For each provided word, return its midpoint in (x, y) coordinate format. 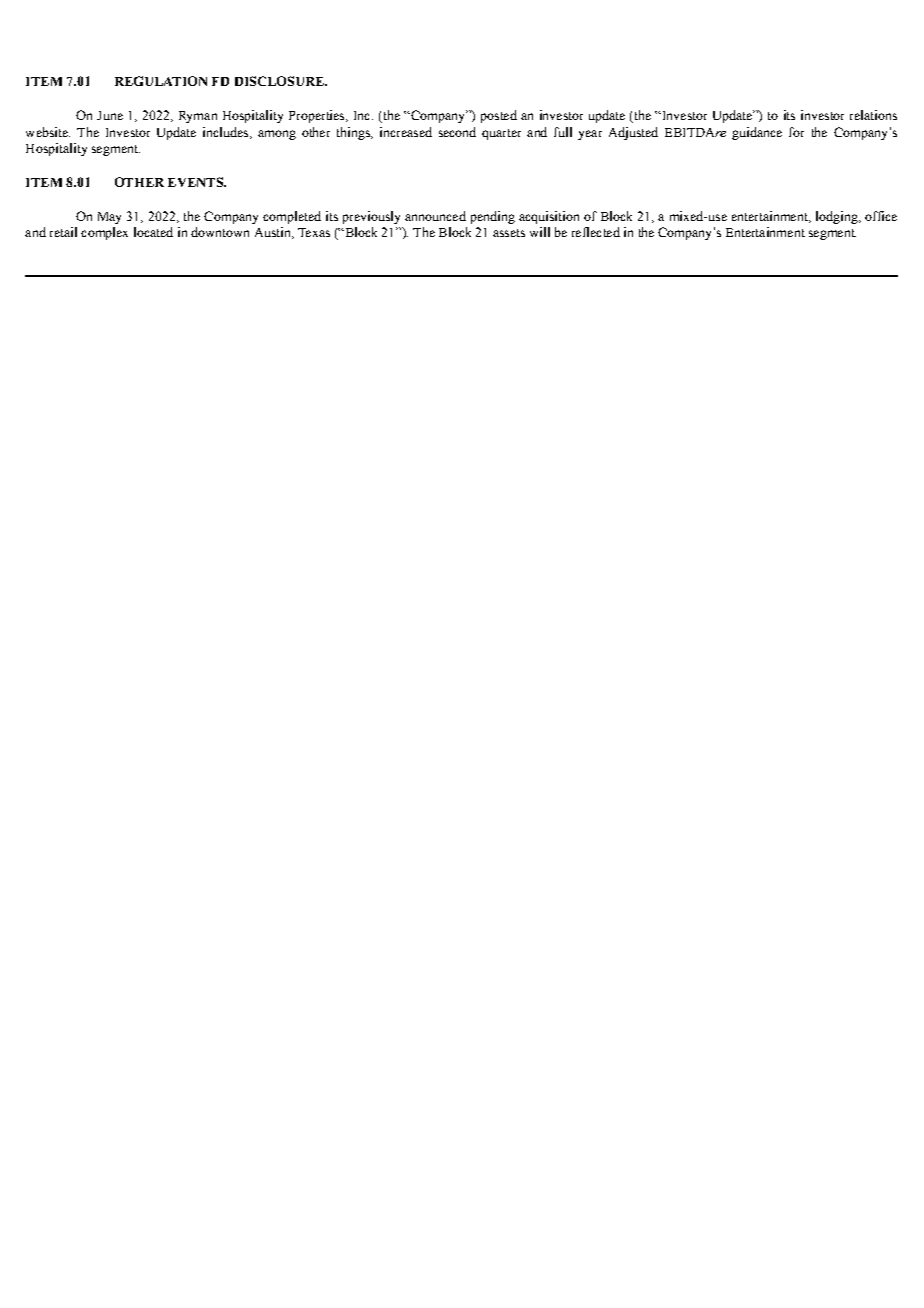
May (109, 218)
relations (873, 115)
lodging (838, 217)
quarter (501, 134)
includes (227, 133)
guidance (757, 133)
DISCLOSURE (280, 81)
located (153, 232)
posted (499, 116)
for (796, 132)
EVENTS (196, 182)
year (590, 135)
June (110, 115)
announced (435, 216)
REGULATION (161, 81)
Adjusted (633, 133)
